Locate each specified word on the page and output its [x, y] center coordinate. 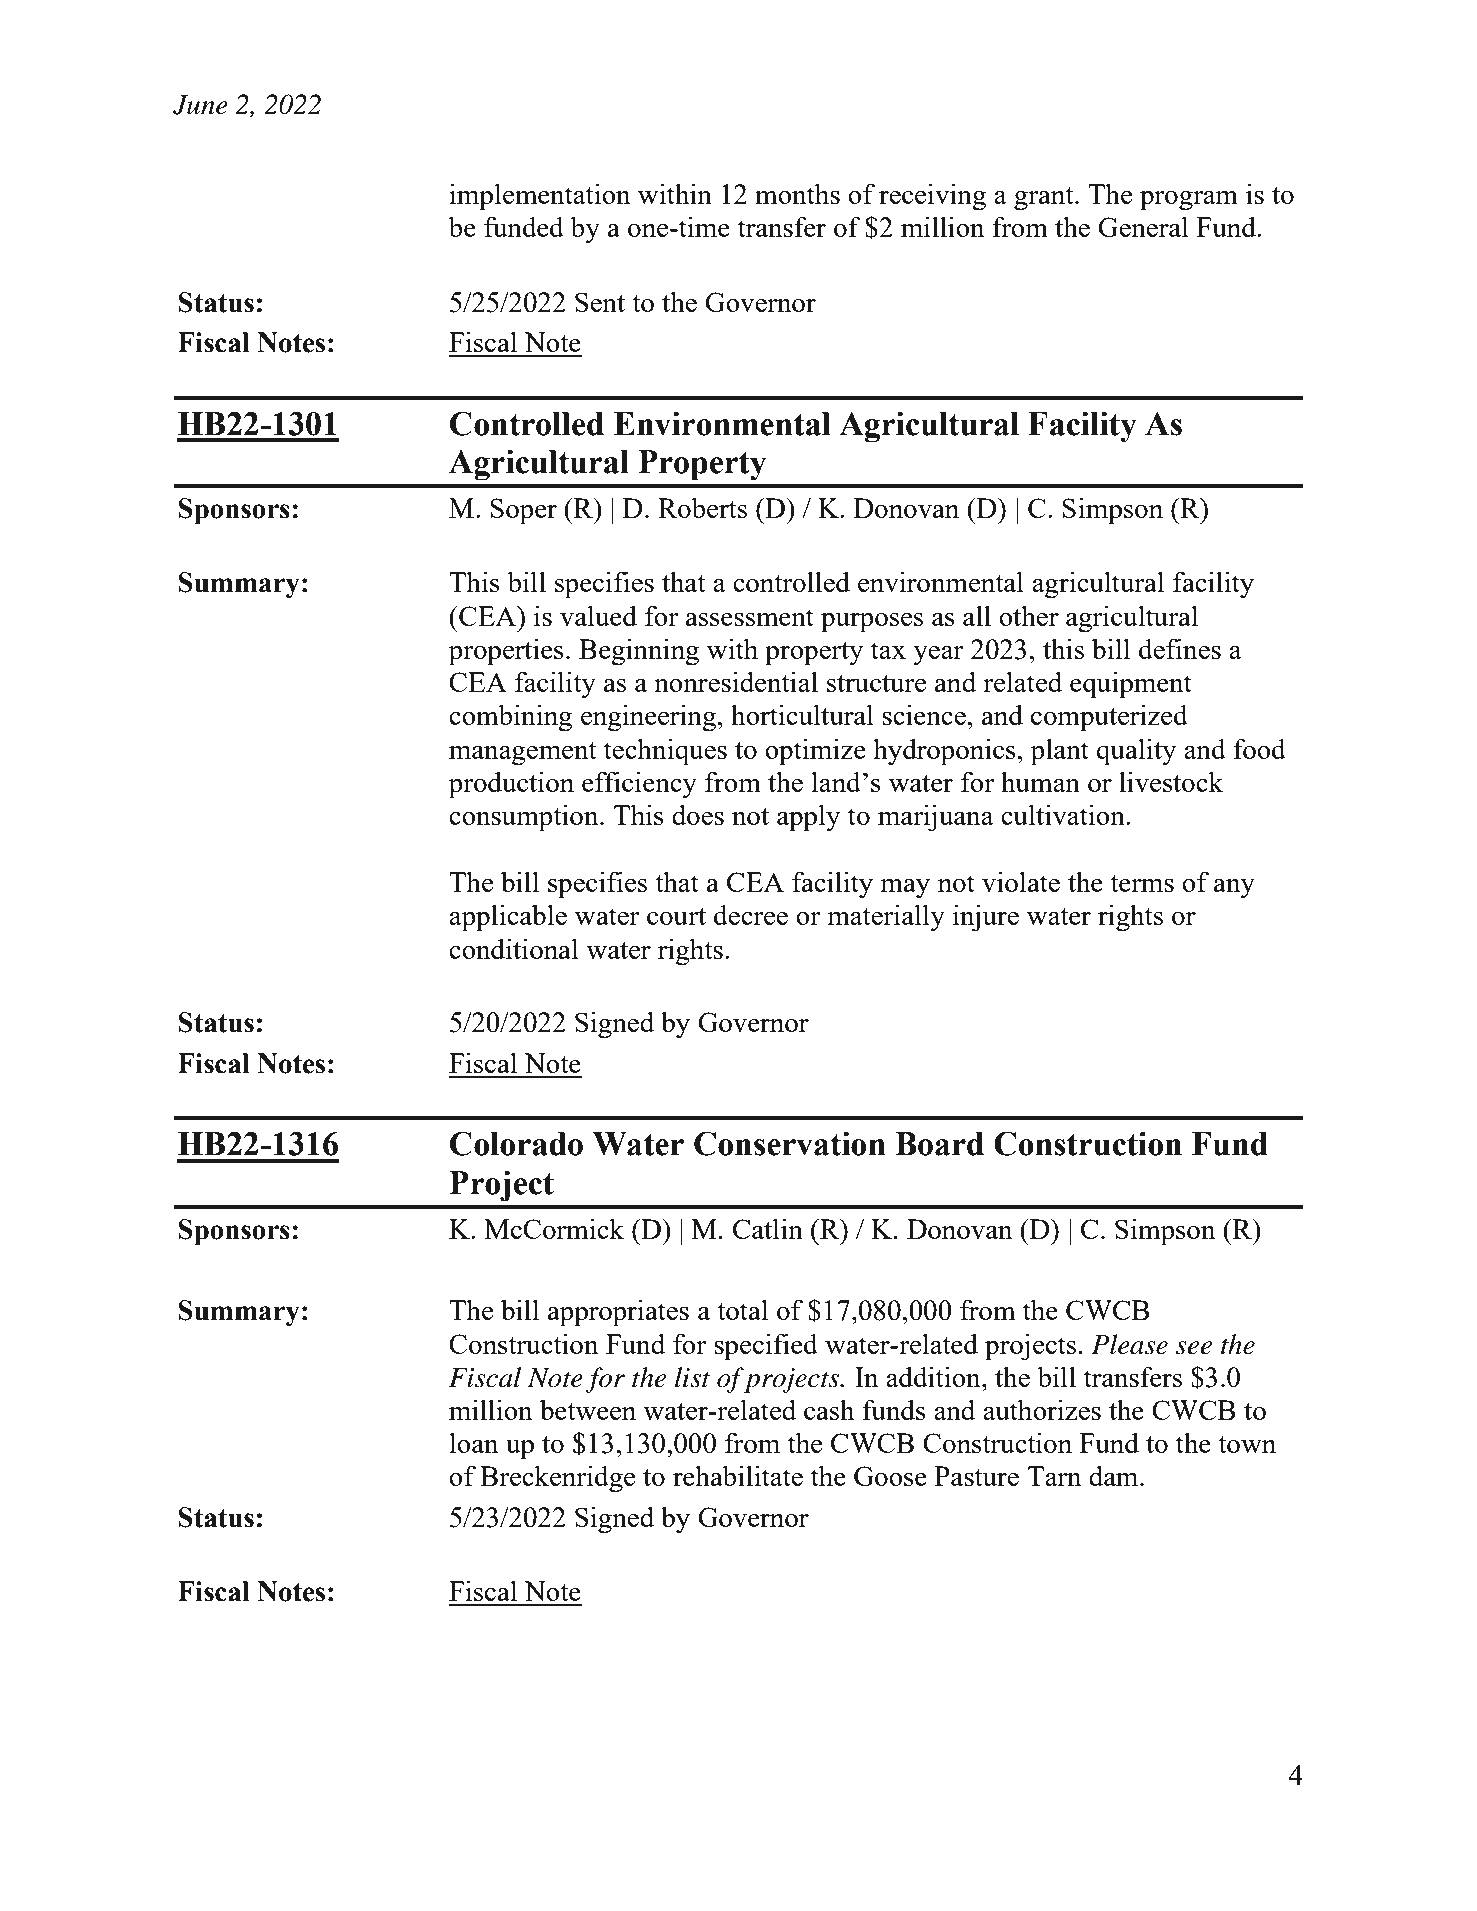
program [1189, 201]
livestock [1171, 781]
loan [474, 1442]
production [511, 785]
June [200, 105]
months [797, 193]
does [698, 814]
